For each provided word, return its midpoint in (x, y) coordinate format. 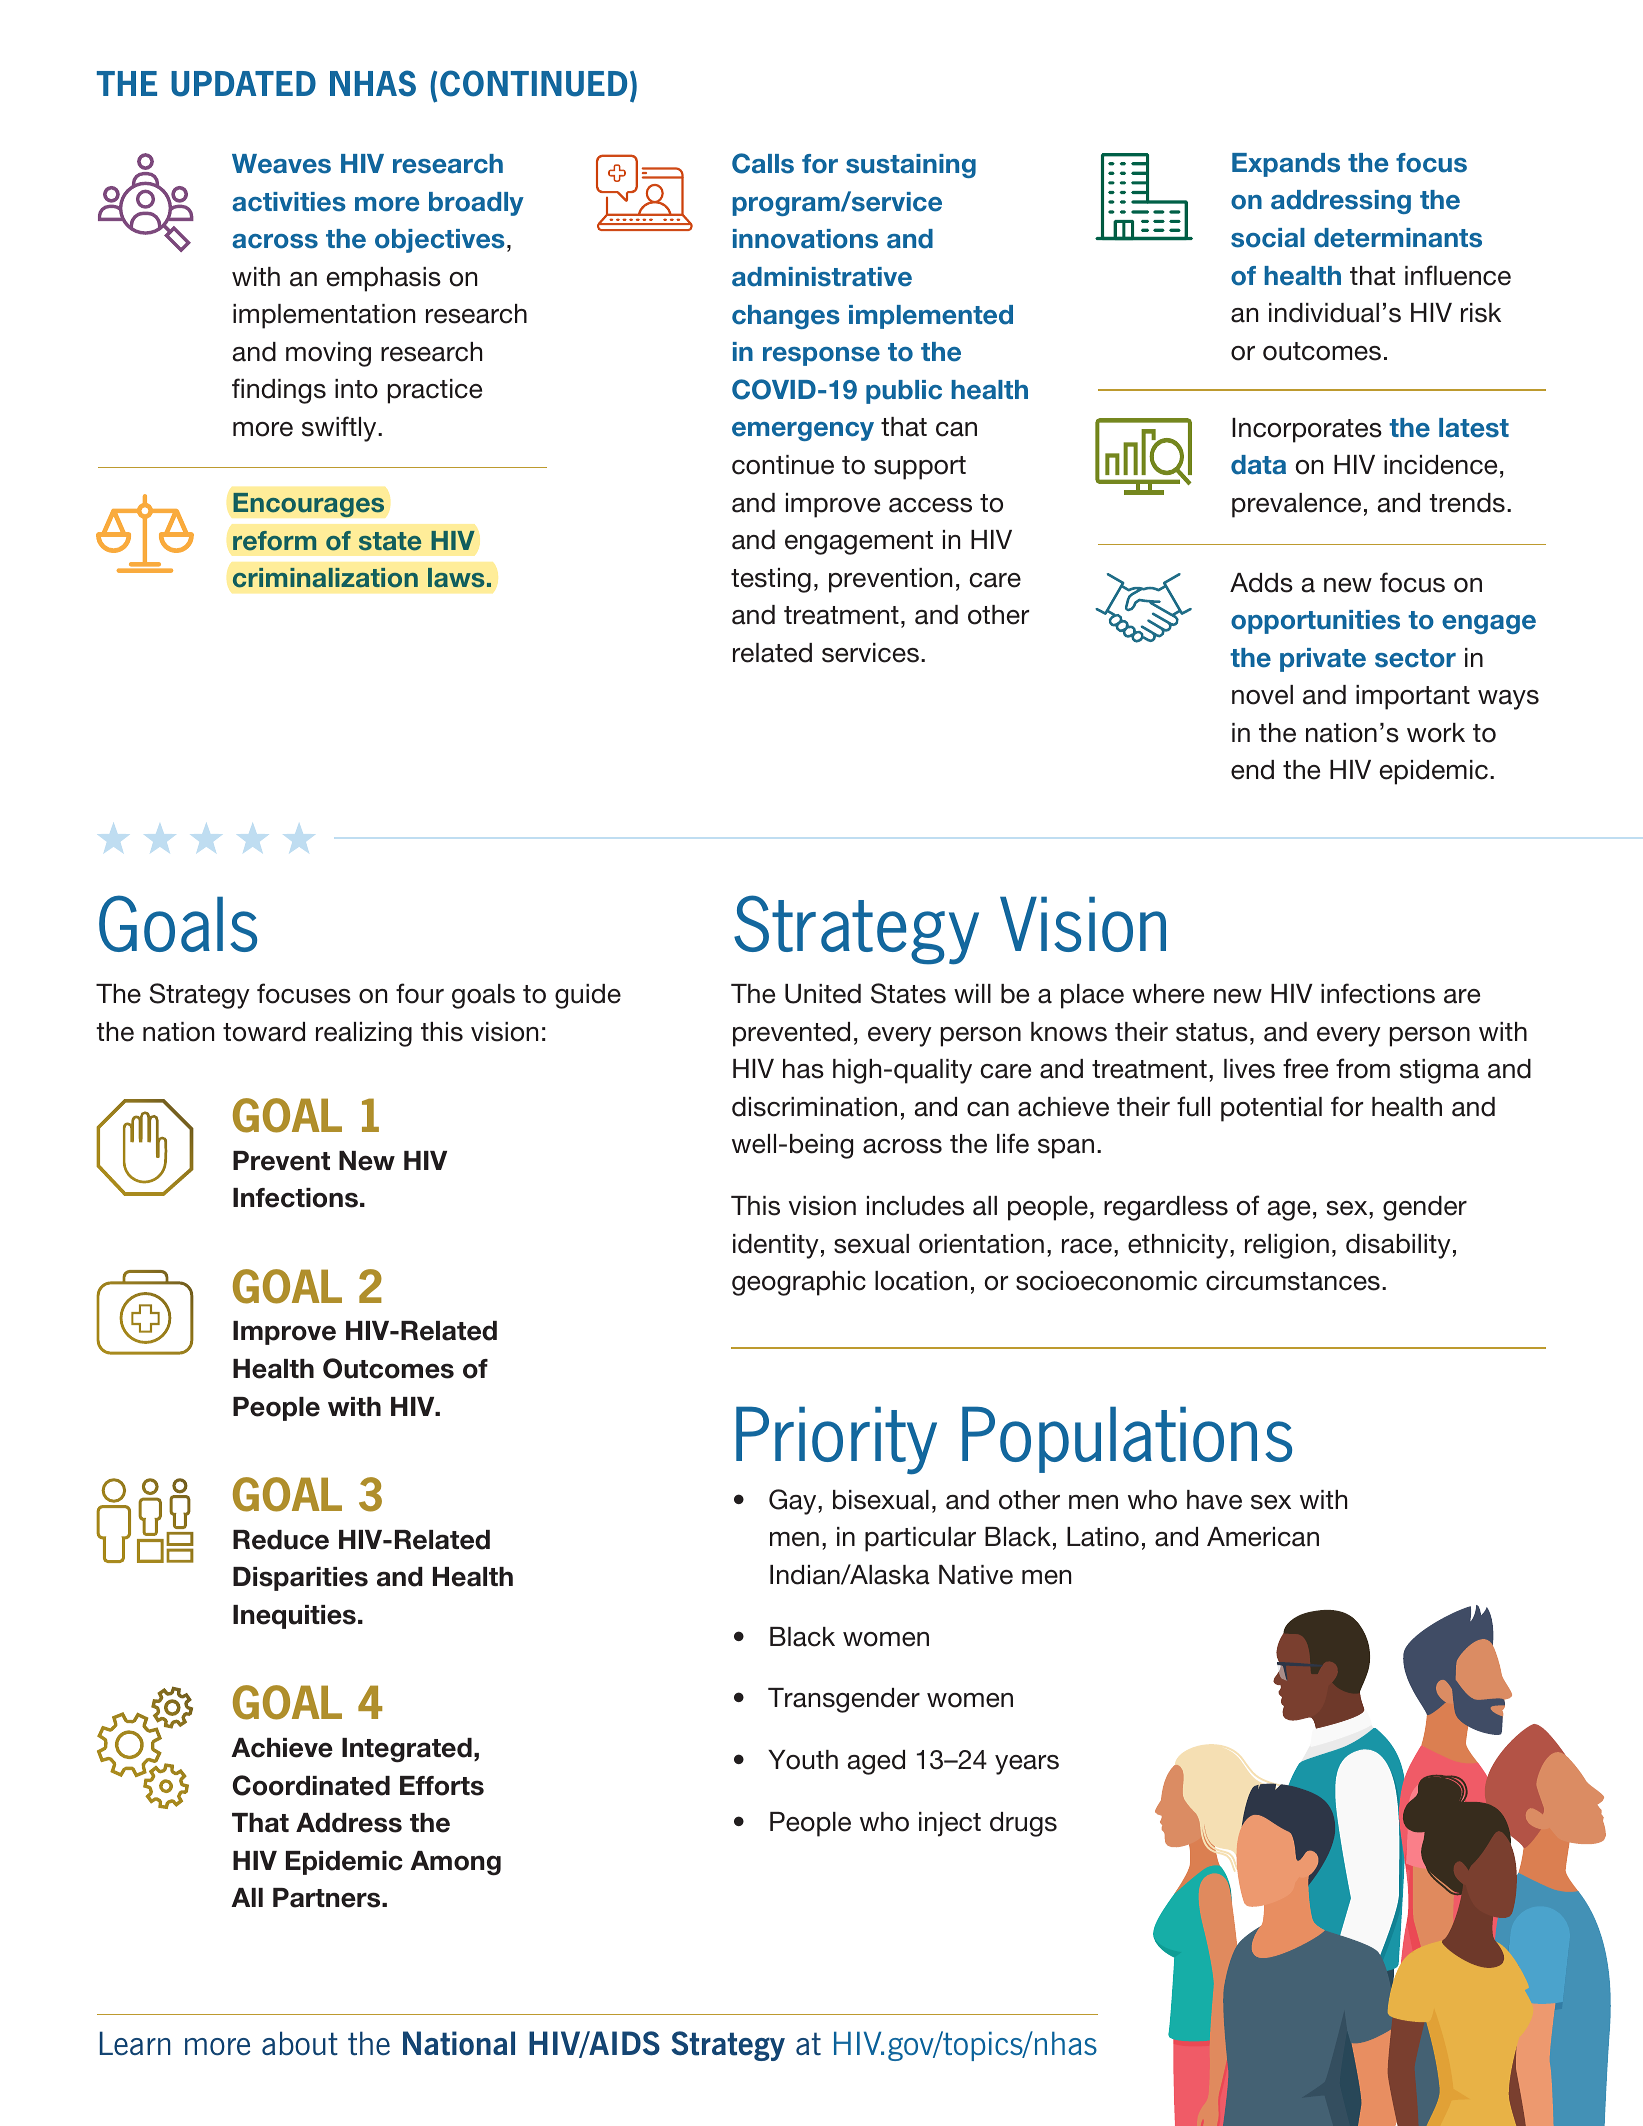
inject (950, 1824)
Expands (1286, 165)
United (823, 994)
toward (264, 1032)
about (300, 2043)
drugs (1023, 1824)
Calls (763, 163)
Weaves (281, 164)
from (1363, 1068)
